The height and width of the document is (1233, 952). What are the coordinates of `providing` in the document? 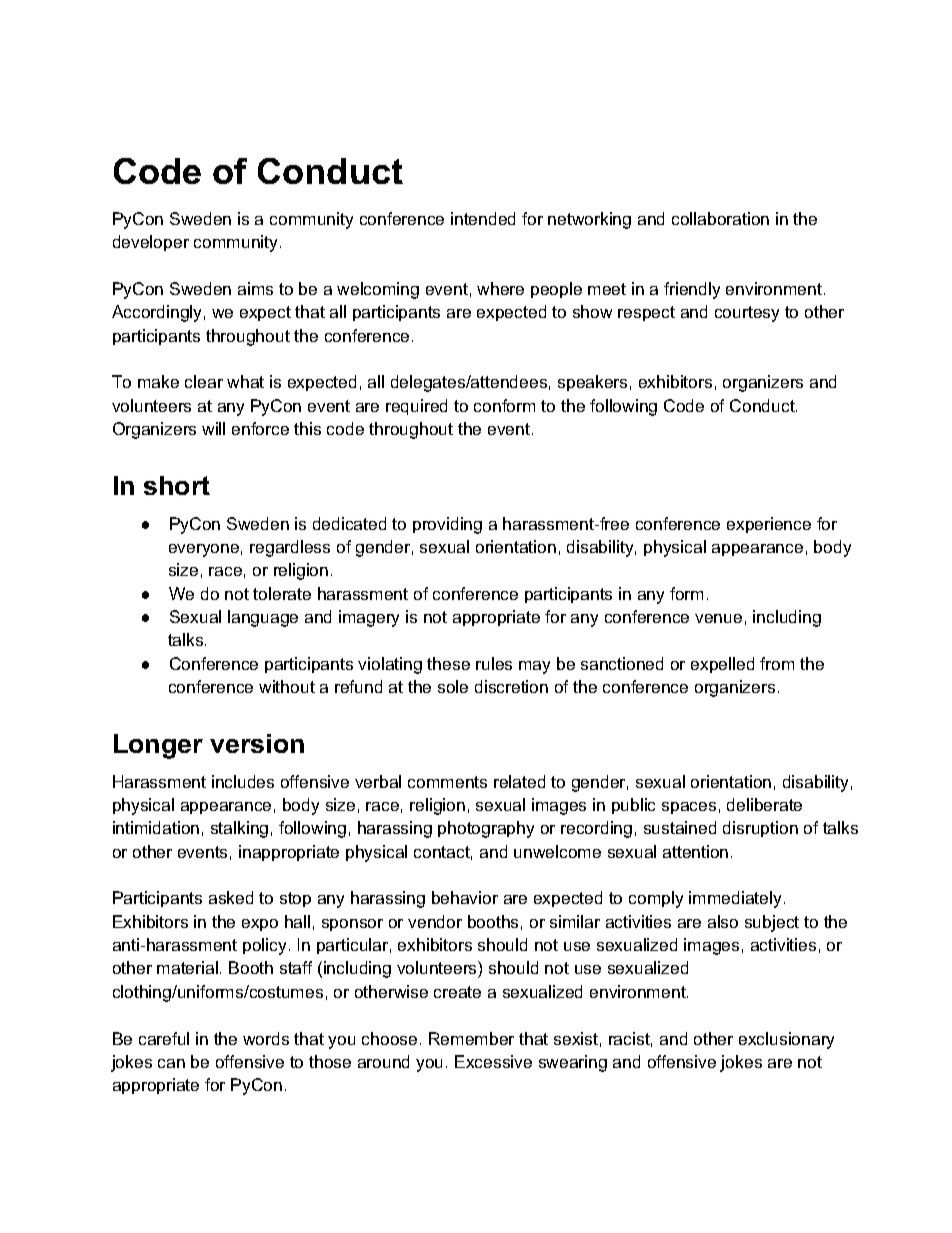 It's located at (447, 525).
